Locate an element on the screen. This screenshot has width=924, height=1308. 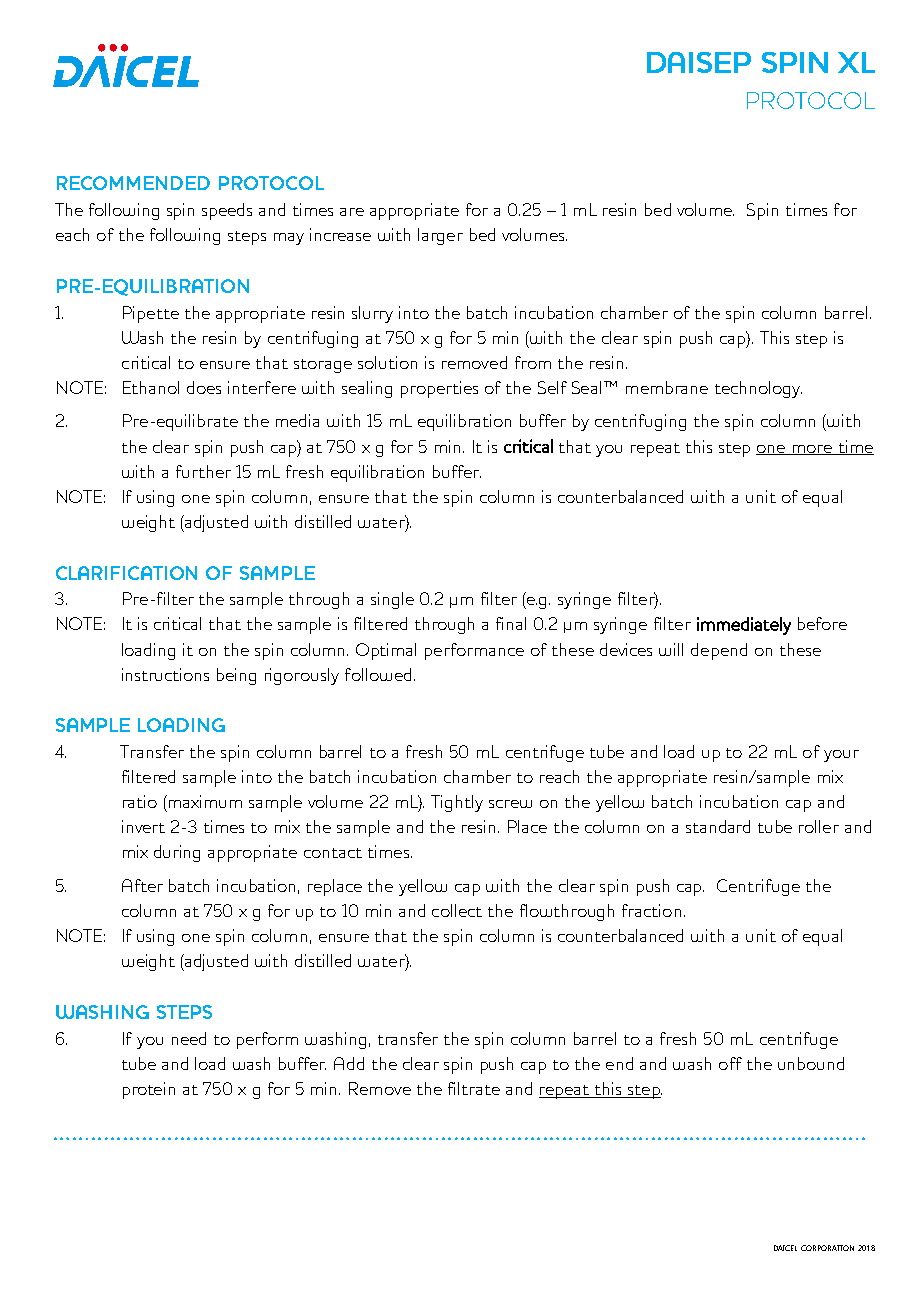
more is located at coordinates (812, 450).
